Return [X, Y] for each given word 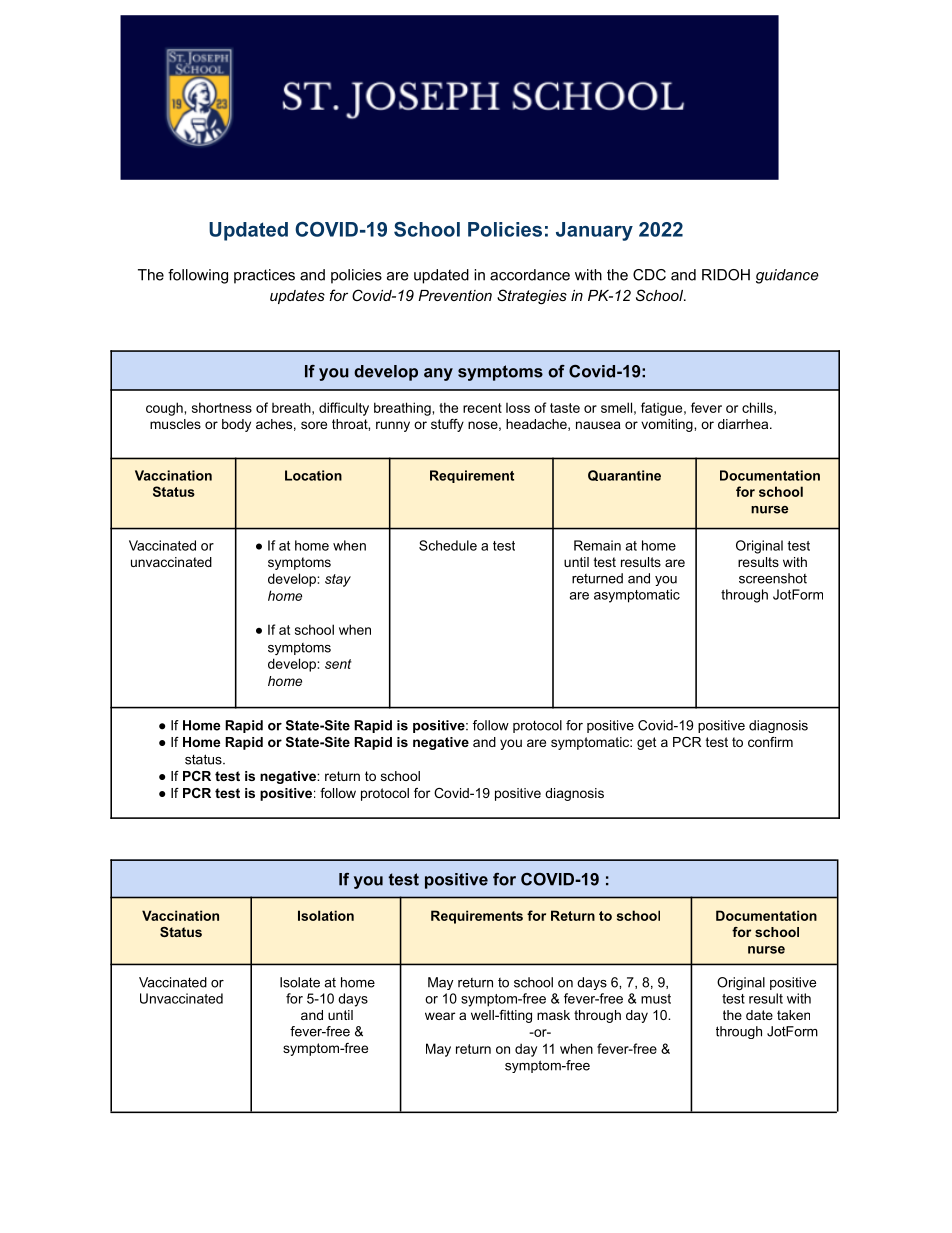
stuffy [447, 425]
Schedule [448, 545]
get [647, 743]
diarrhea [744, 424]
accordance [530, 275]
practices [264, 276]
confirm [770, 742]
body [236, 425]
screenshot [773, 578]
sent [338, 664]
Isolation [326, 915]
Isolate [300, 982]
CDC [649, 275]
